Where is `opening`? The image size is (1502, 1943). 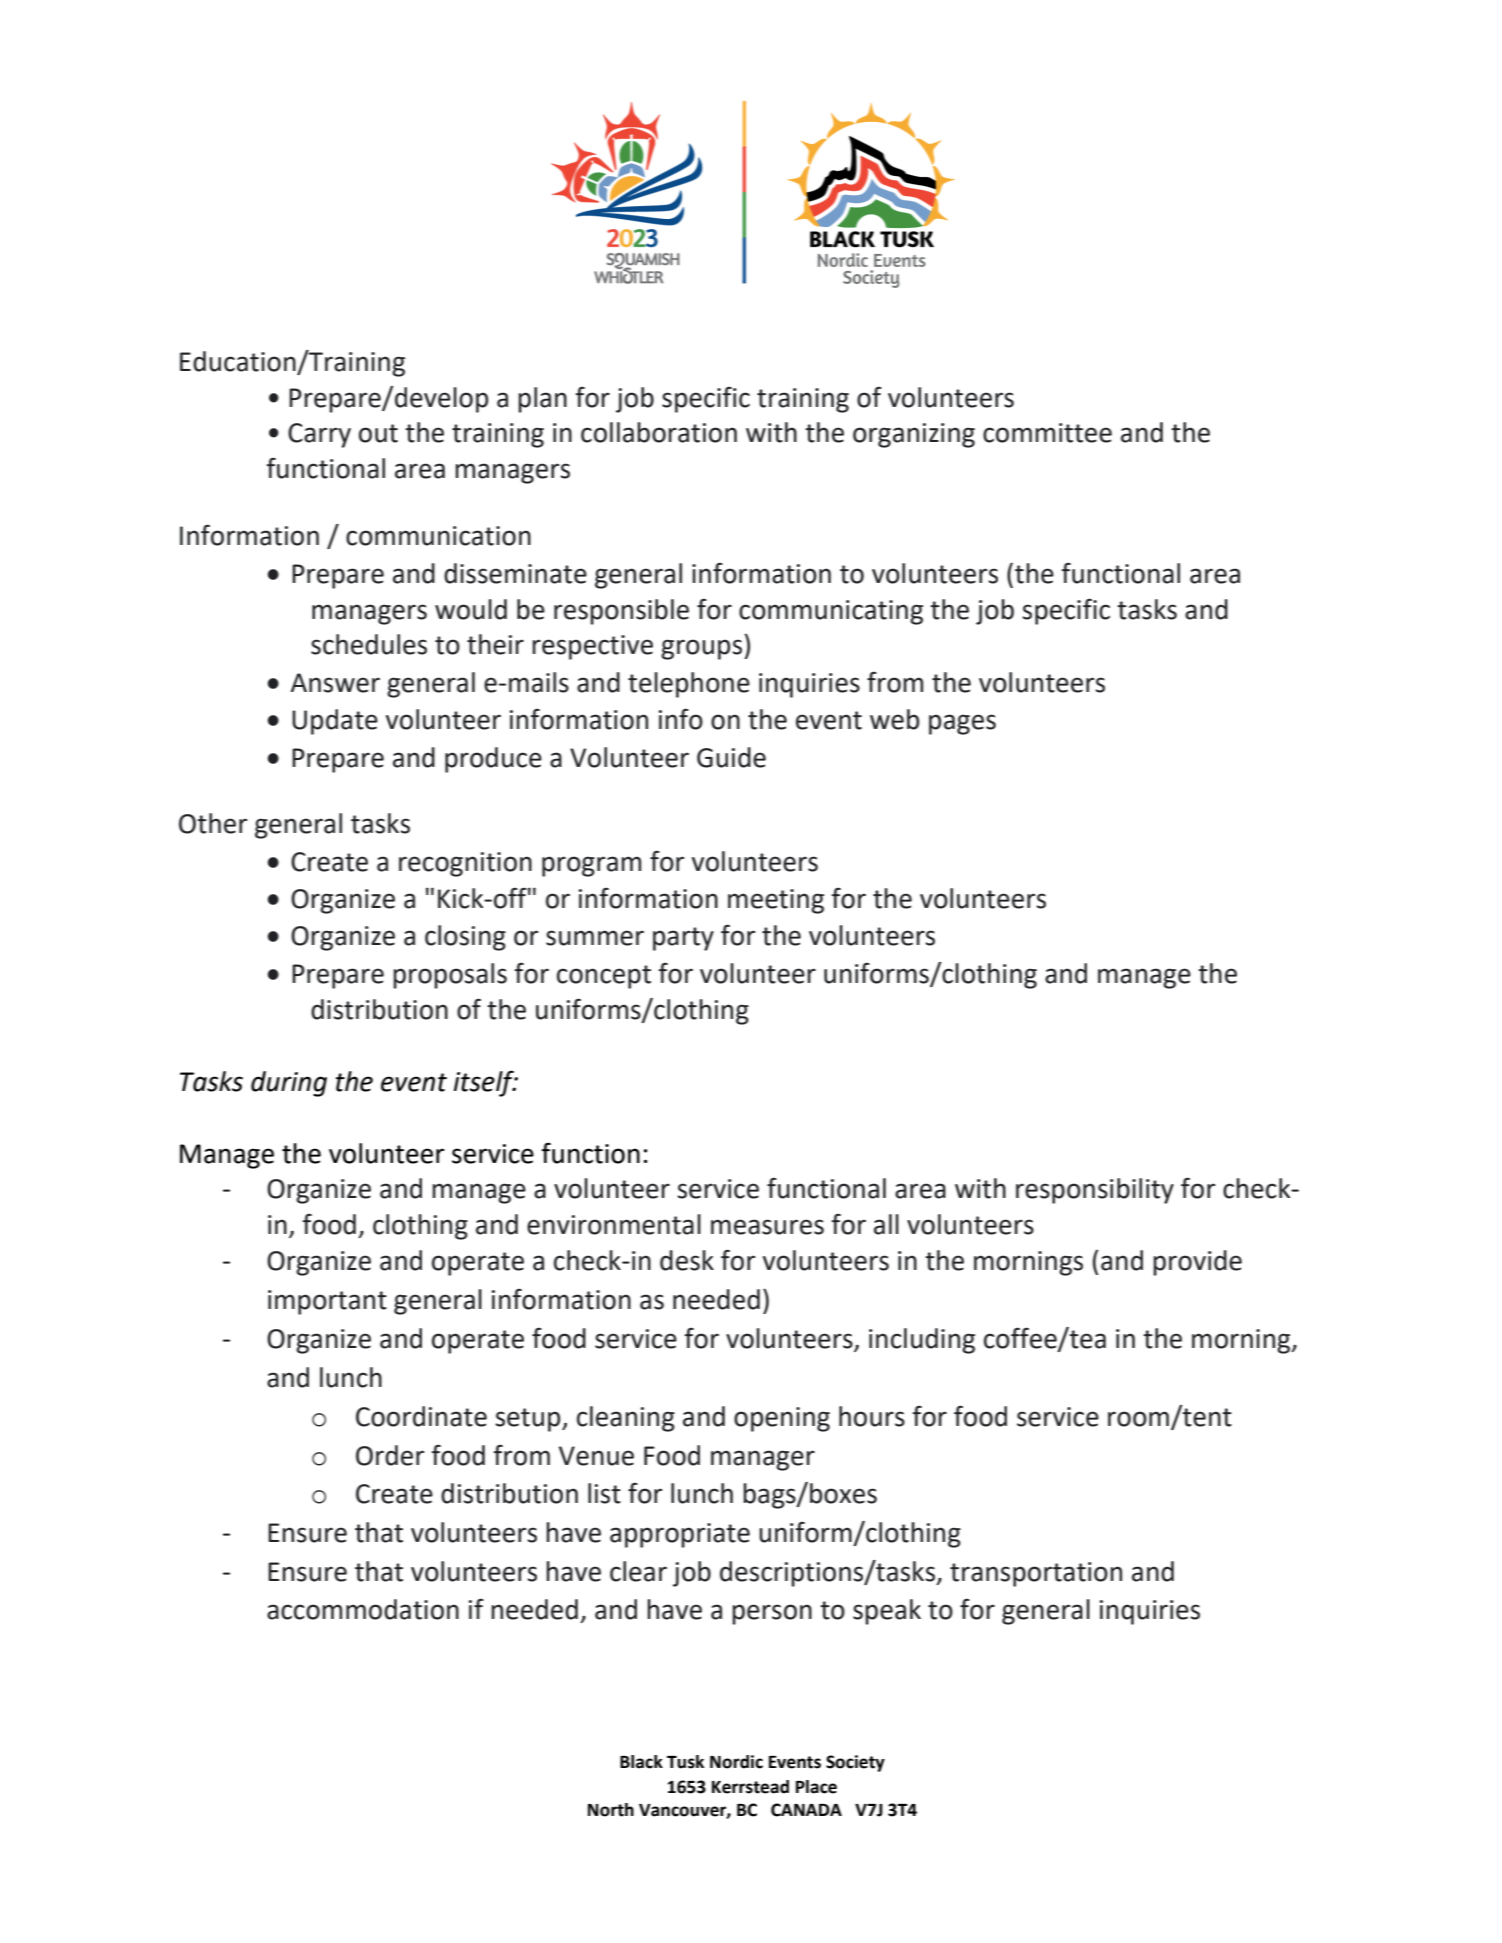
opening is located at coordinates (782, 1419).
